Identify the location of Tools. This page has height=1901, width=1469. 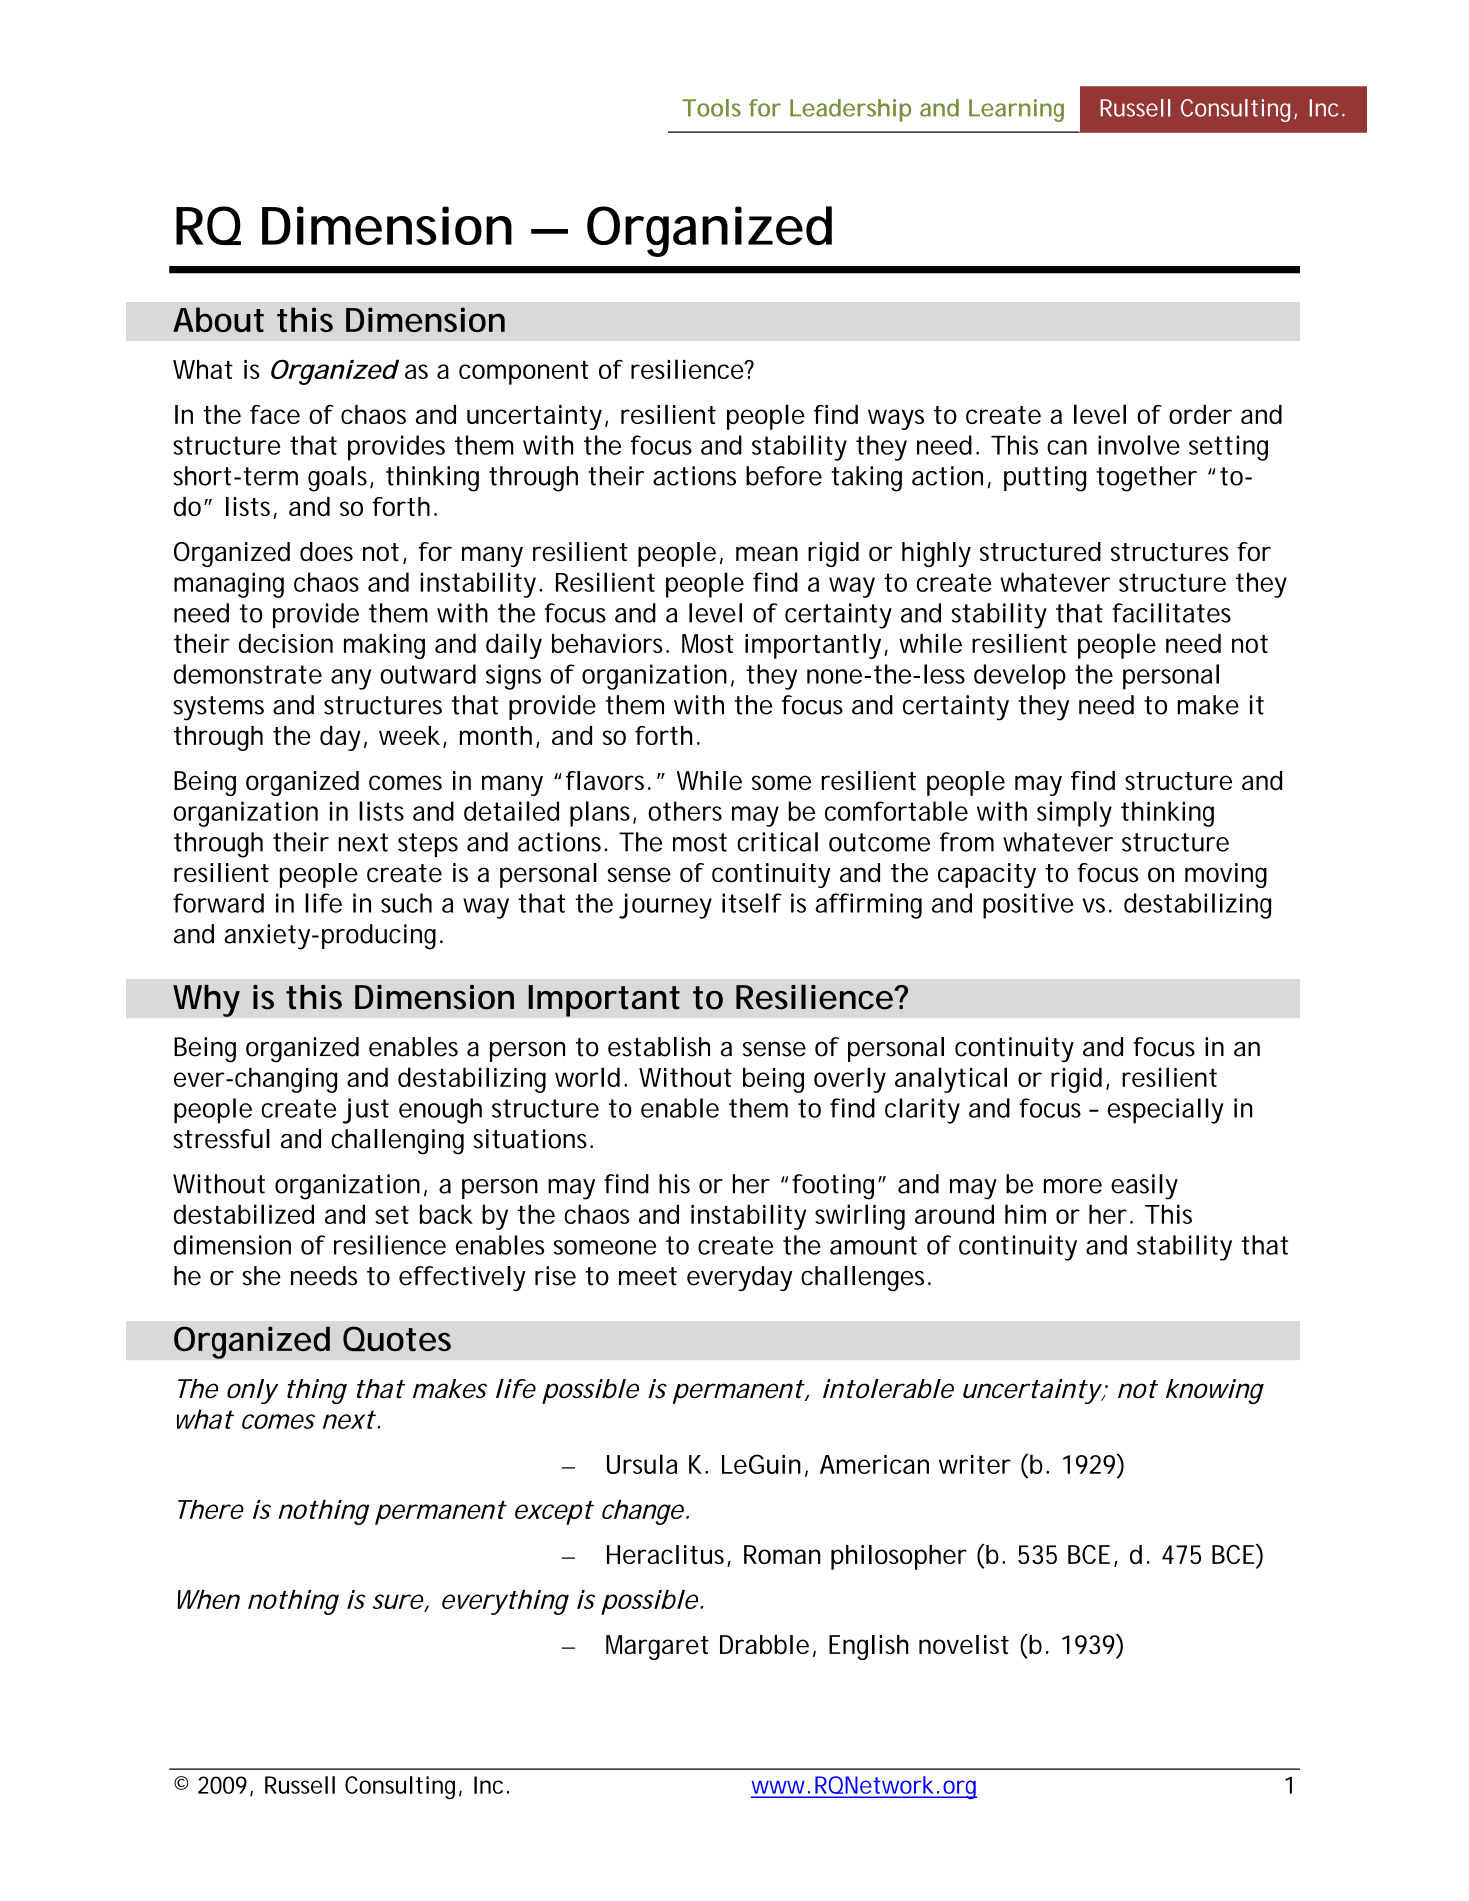
(711, 108).
